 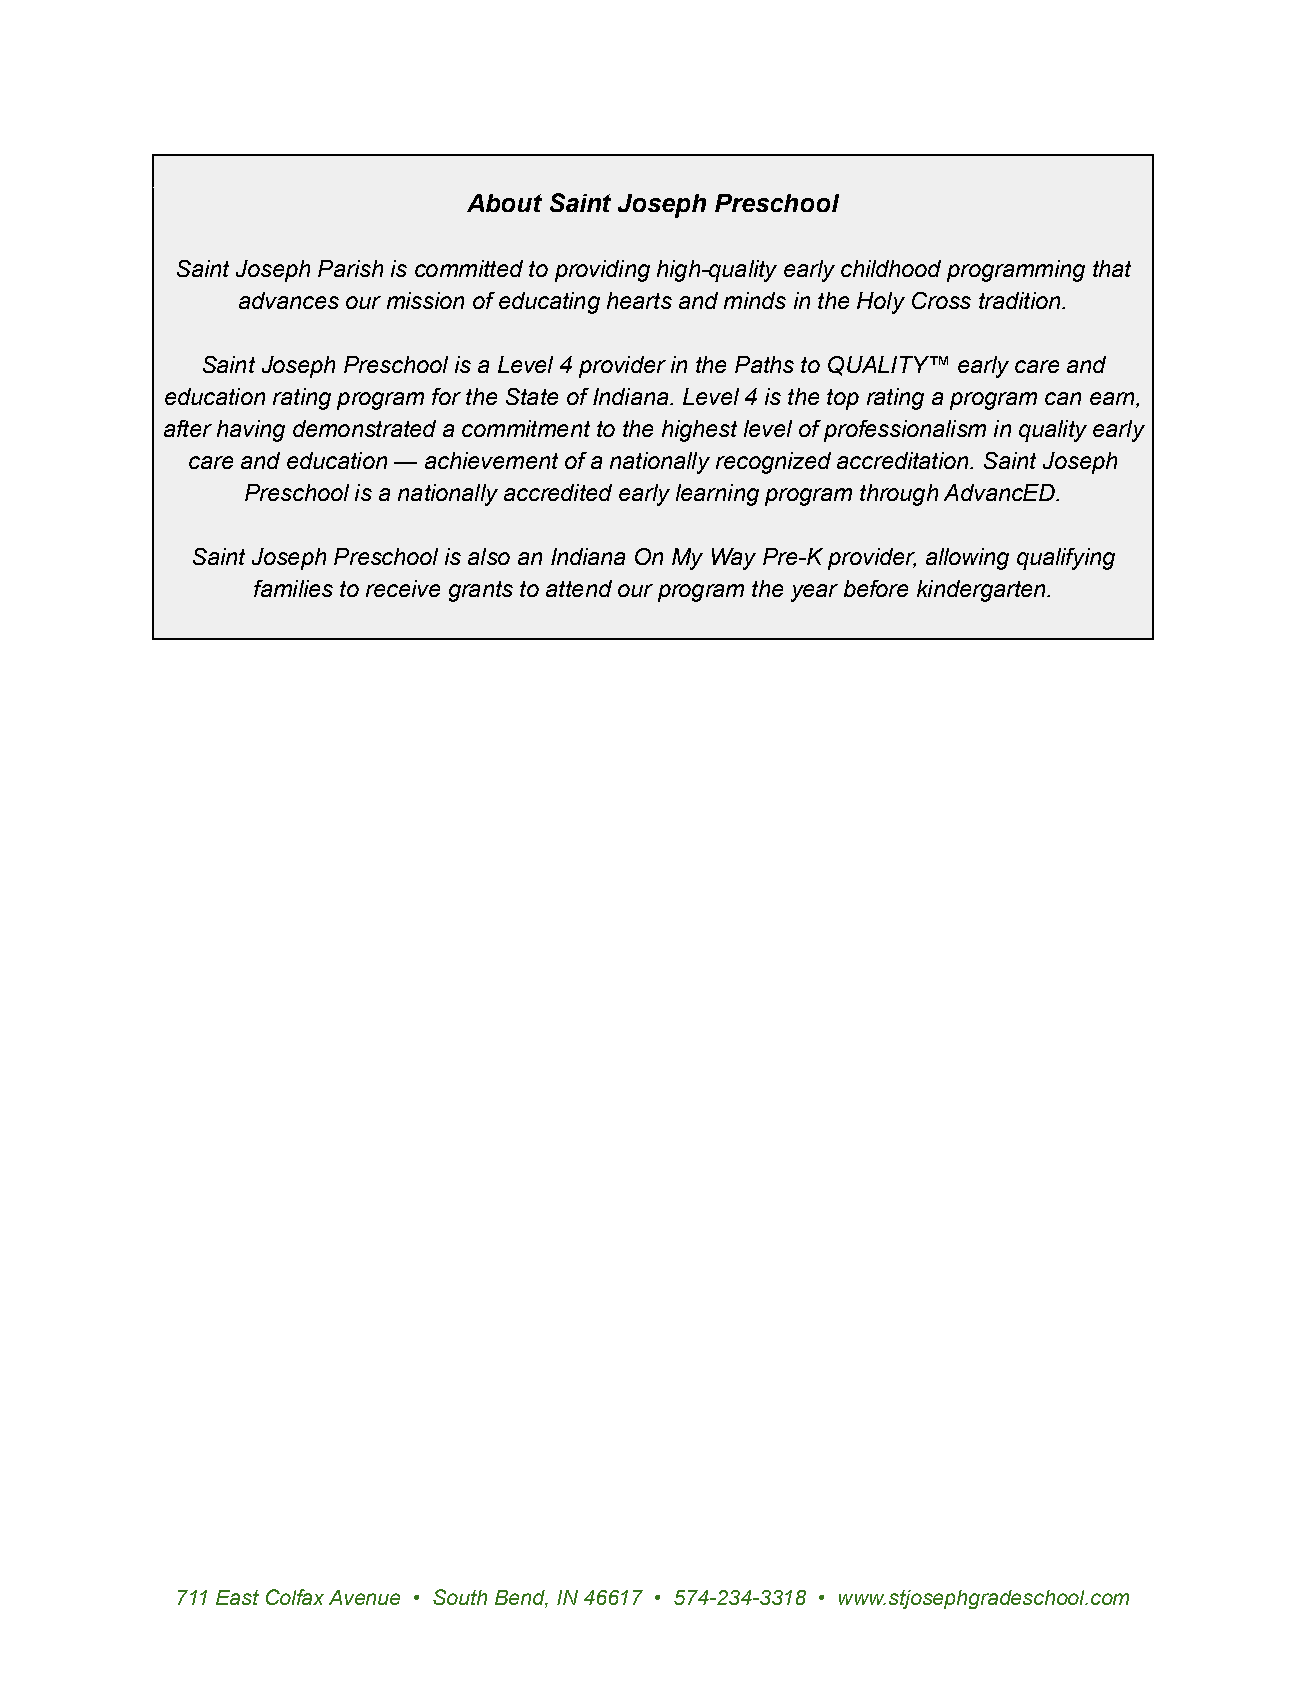 What do you see at coordinates (982, 591) in the screenshot?
I see `kindergarten` at bounding box center [982, 591].
